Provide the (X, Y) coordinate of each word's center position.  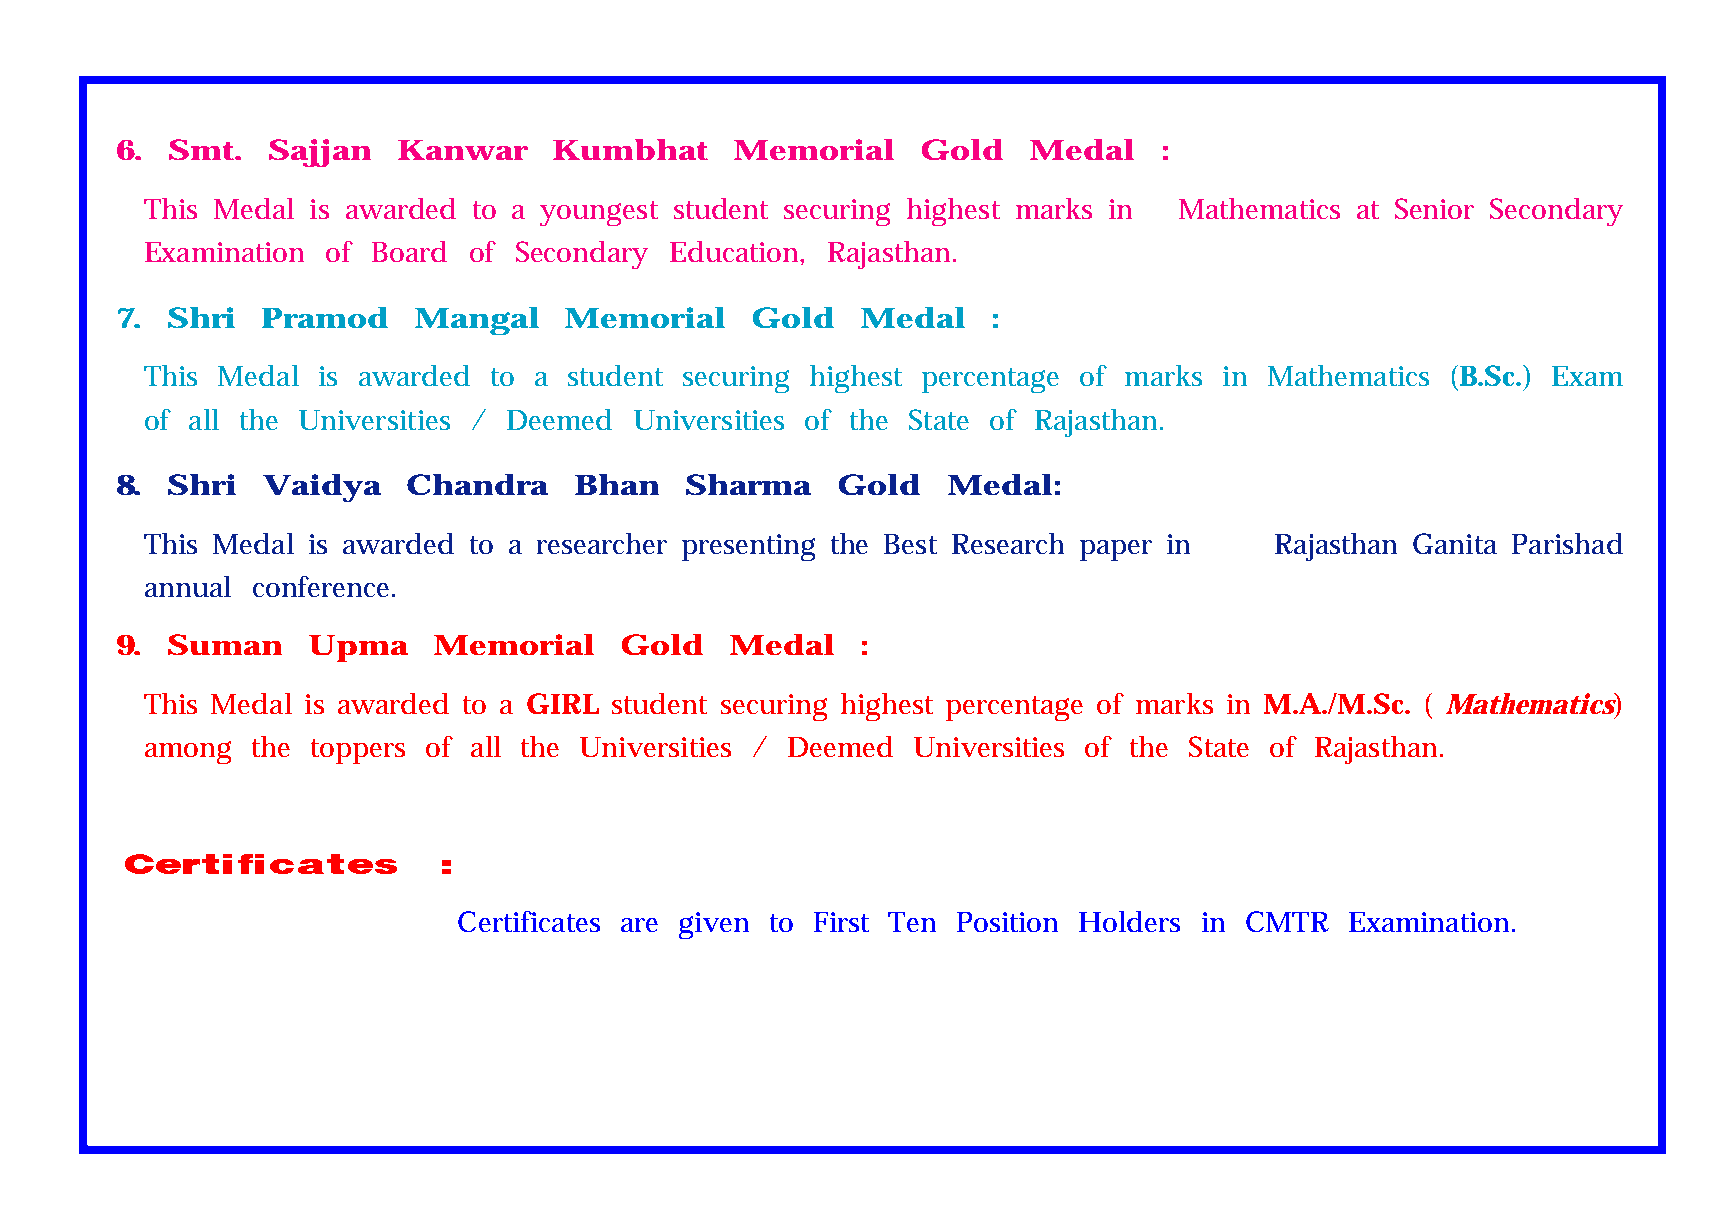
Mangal (477, 321)
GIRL (563, 703)
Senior (1434, 208)
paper (1116, 550)
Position (1007, 922)
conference (323, 586)
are (639, 925)
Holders (1129, 921)
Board (409, 251)
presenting (748, 547)
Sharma (748, 484)
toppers (358, 751)
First (841, 922)
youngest (599, 213)
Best (910, 544)
